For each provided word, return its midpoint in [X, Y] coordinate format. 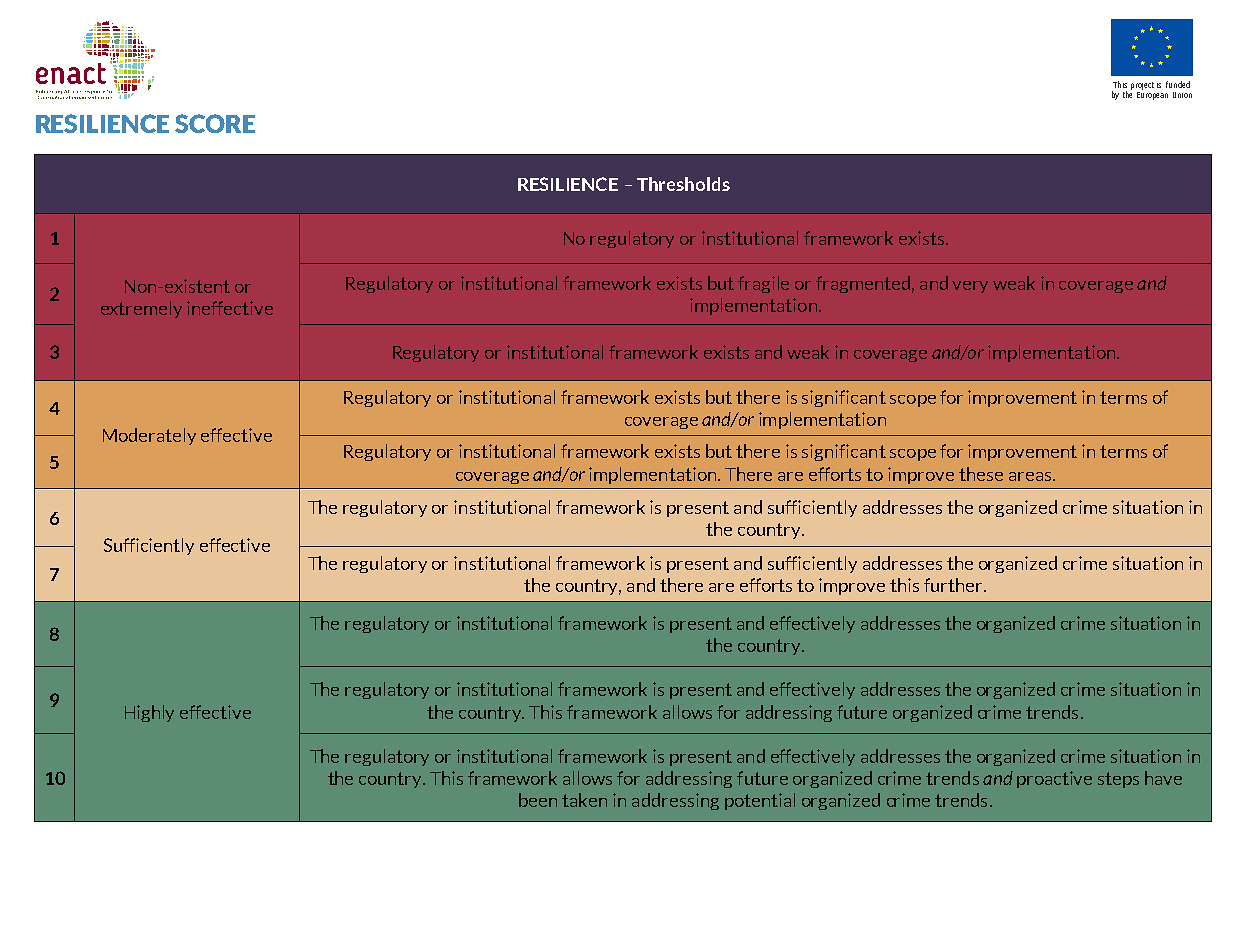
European [1152, 94]
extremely [141, 309]
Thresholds [683, 184]
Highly [149, 713]
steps [1118, 780]
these [981, 474]
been [538, 800]
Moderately [149, 436]
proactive [1054, 779]
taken [584, 800]
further [954, 585]
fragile [763, 284]
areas [1031, 476]
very [970, 287]
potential [760, 801]
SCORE [215, 123]
